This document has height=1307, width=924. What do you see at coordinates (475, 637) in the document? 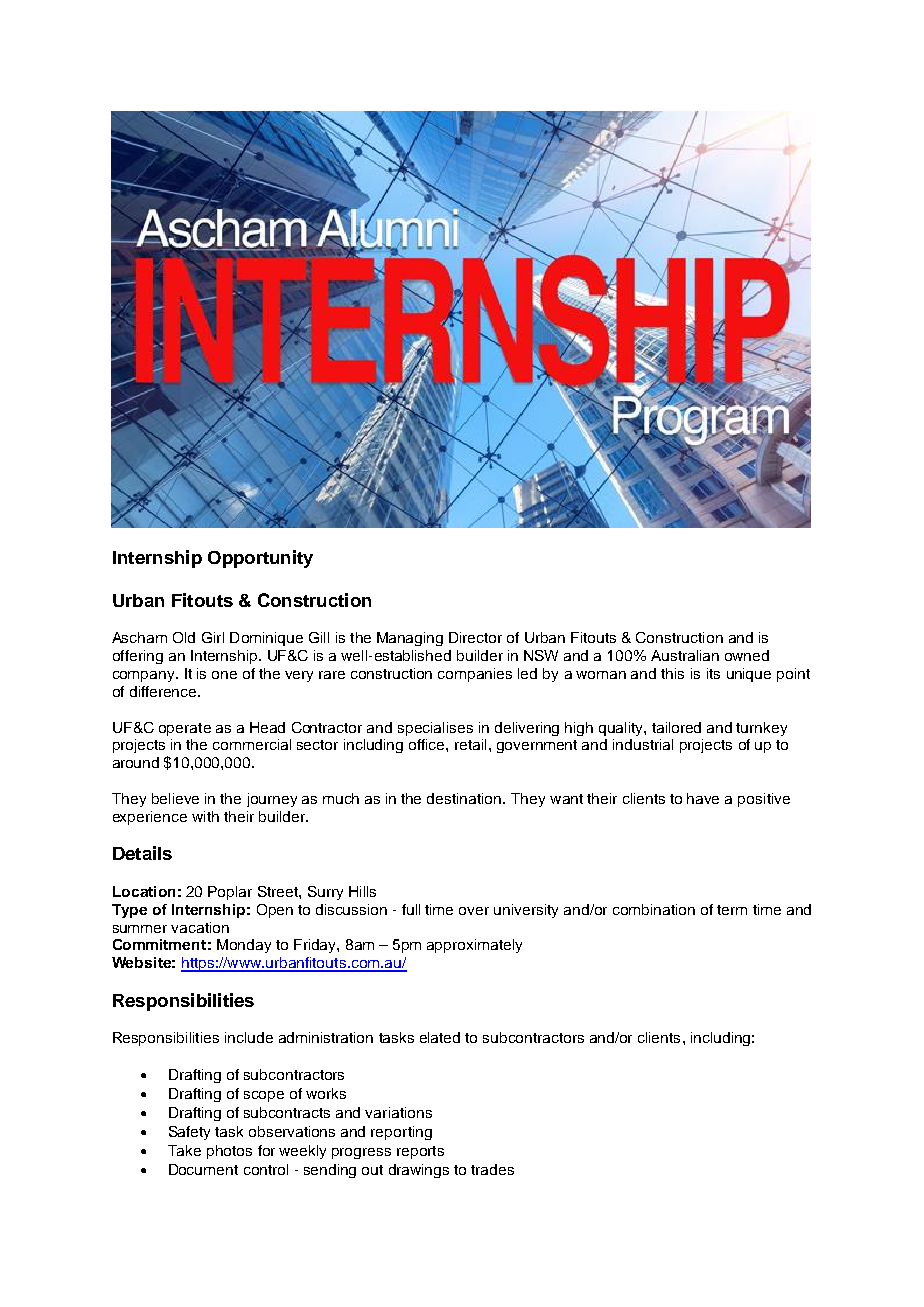
I see `Director` at bounding box center [475, 637].
